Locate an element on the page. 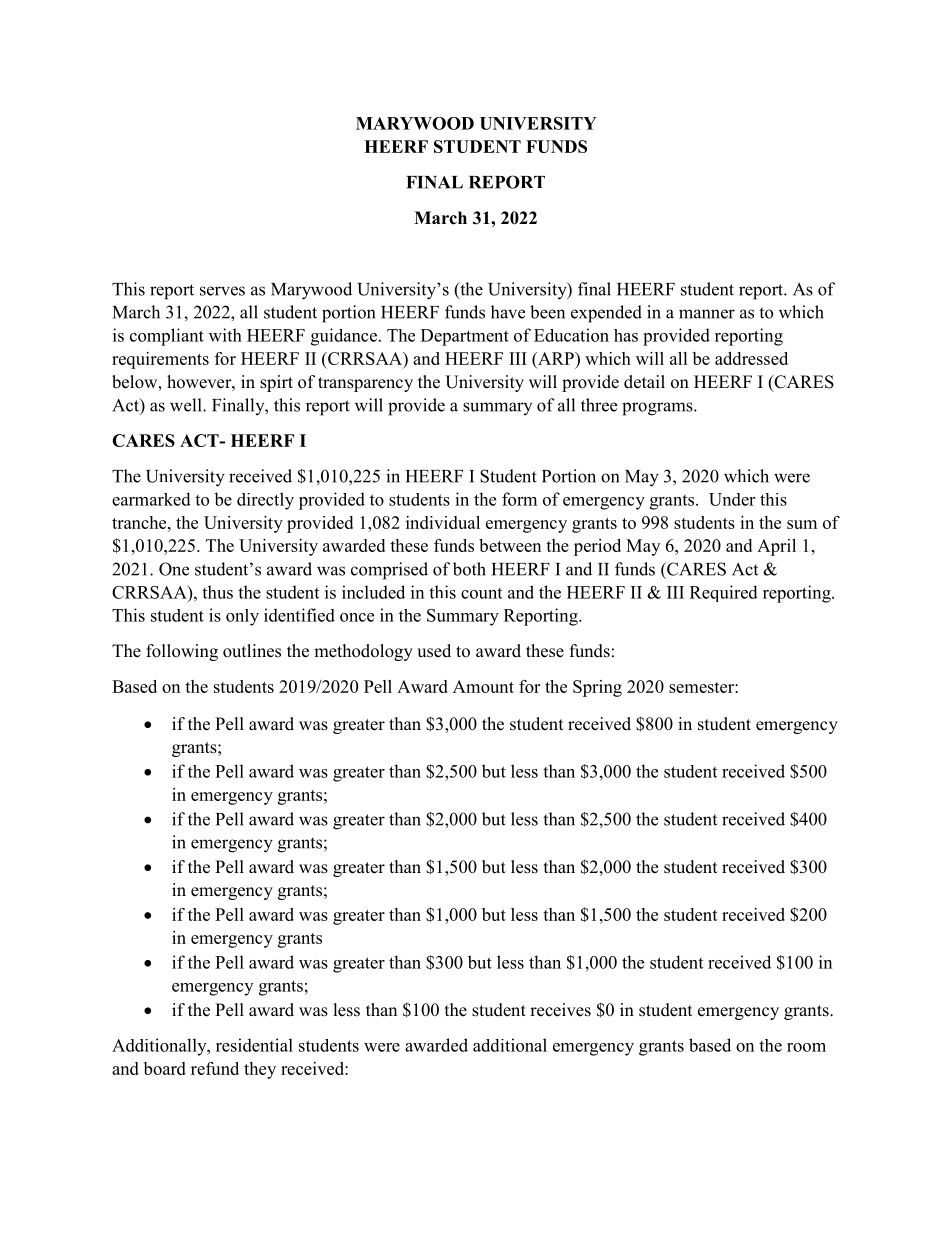 The width and height of the image is (952, 1233). receives is located at coordinates (560, 1010).
